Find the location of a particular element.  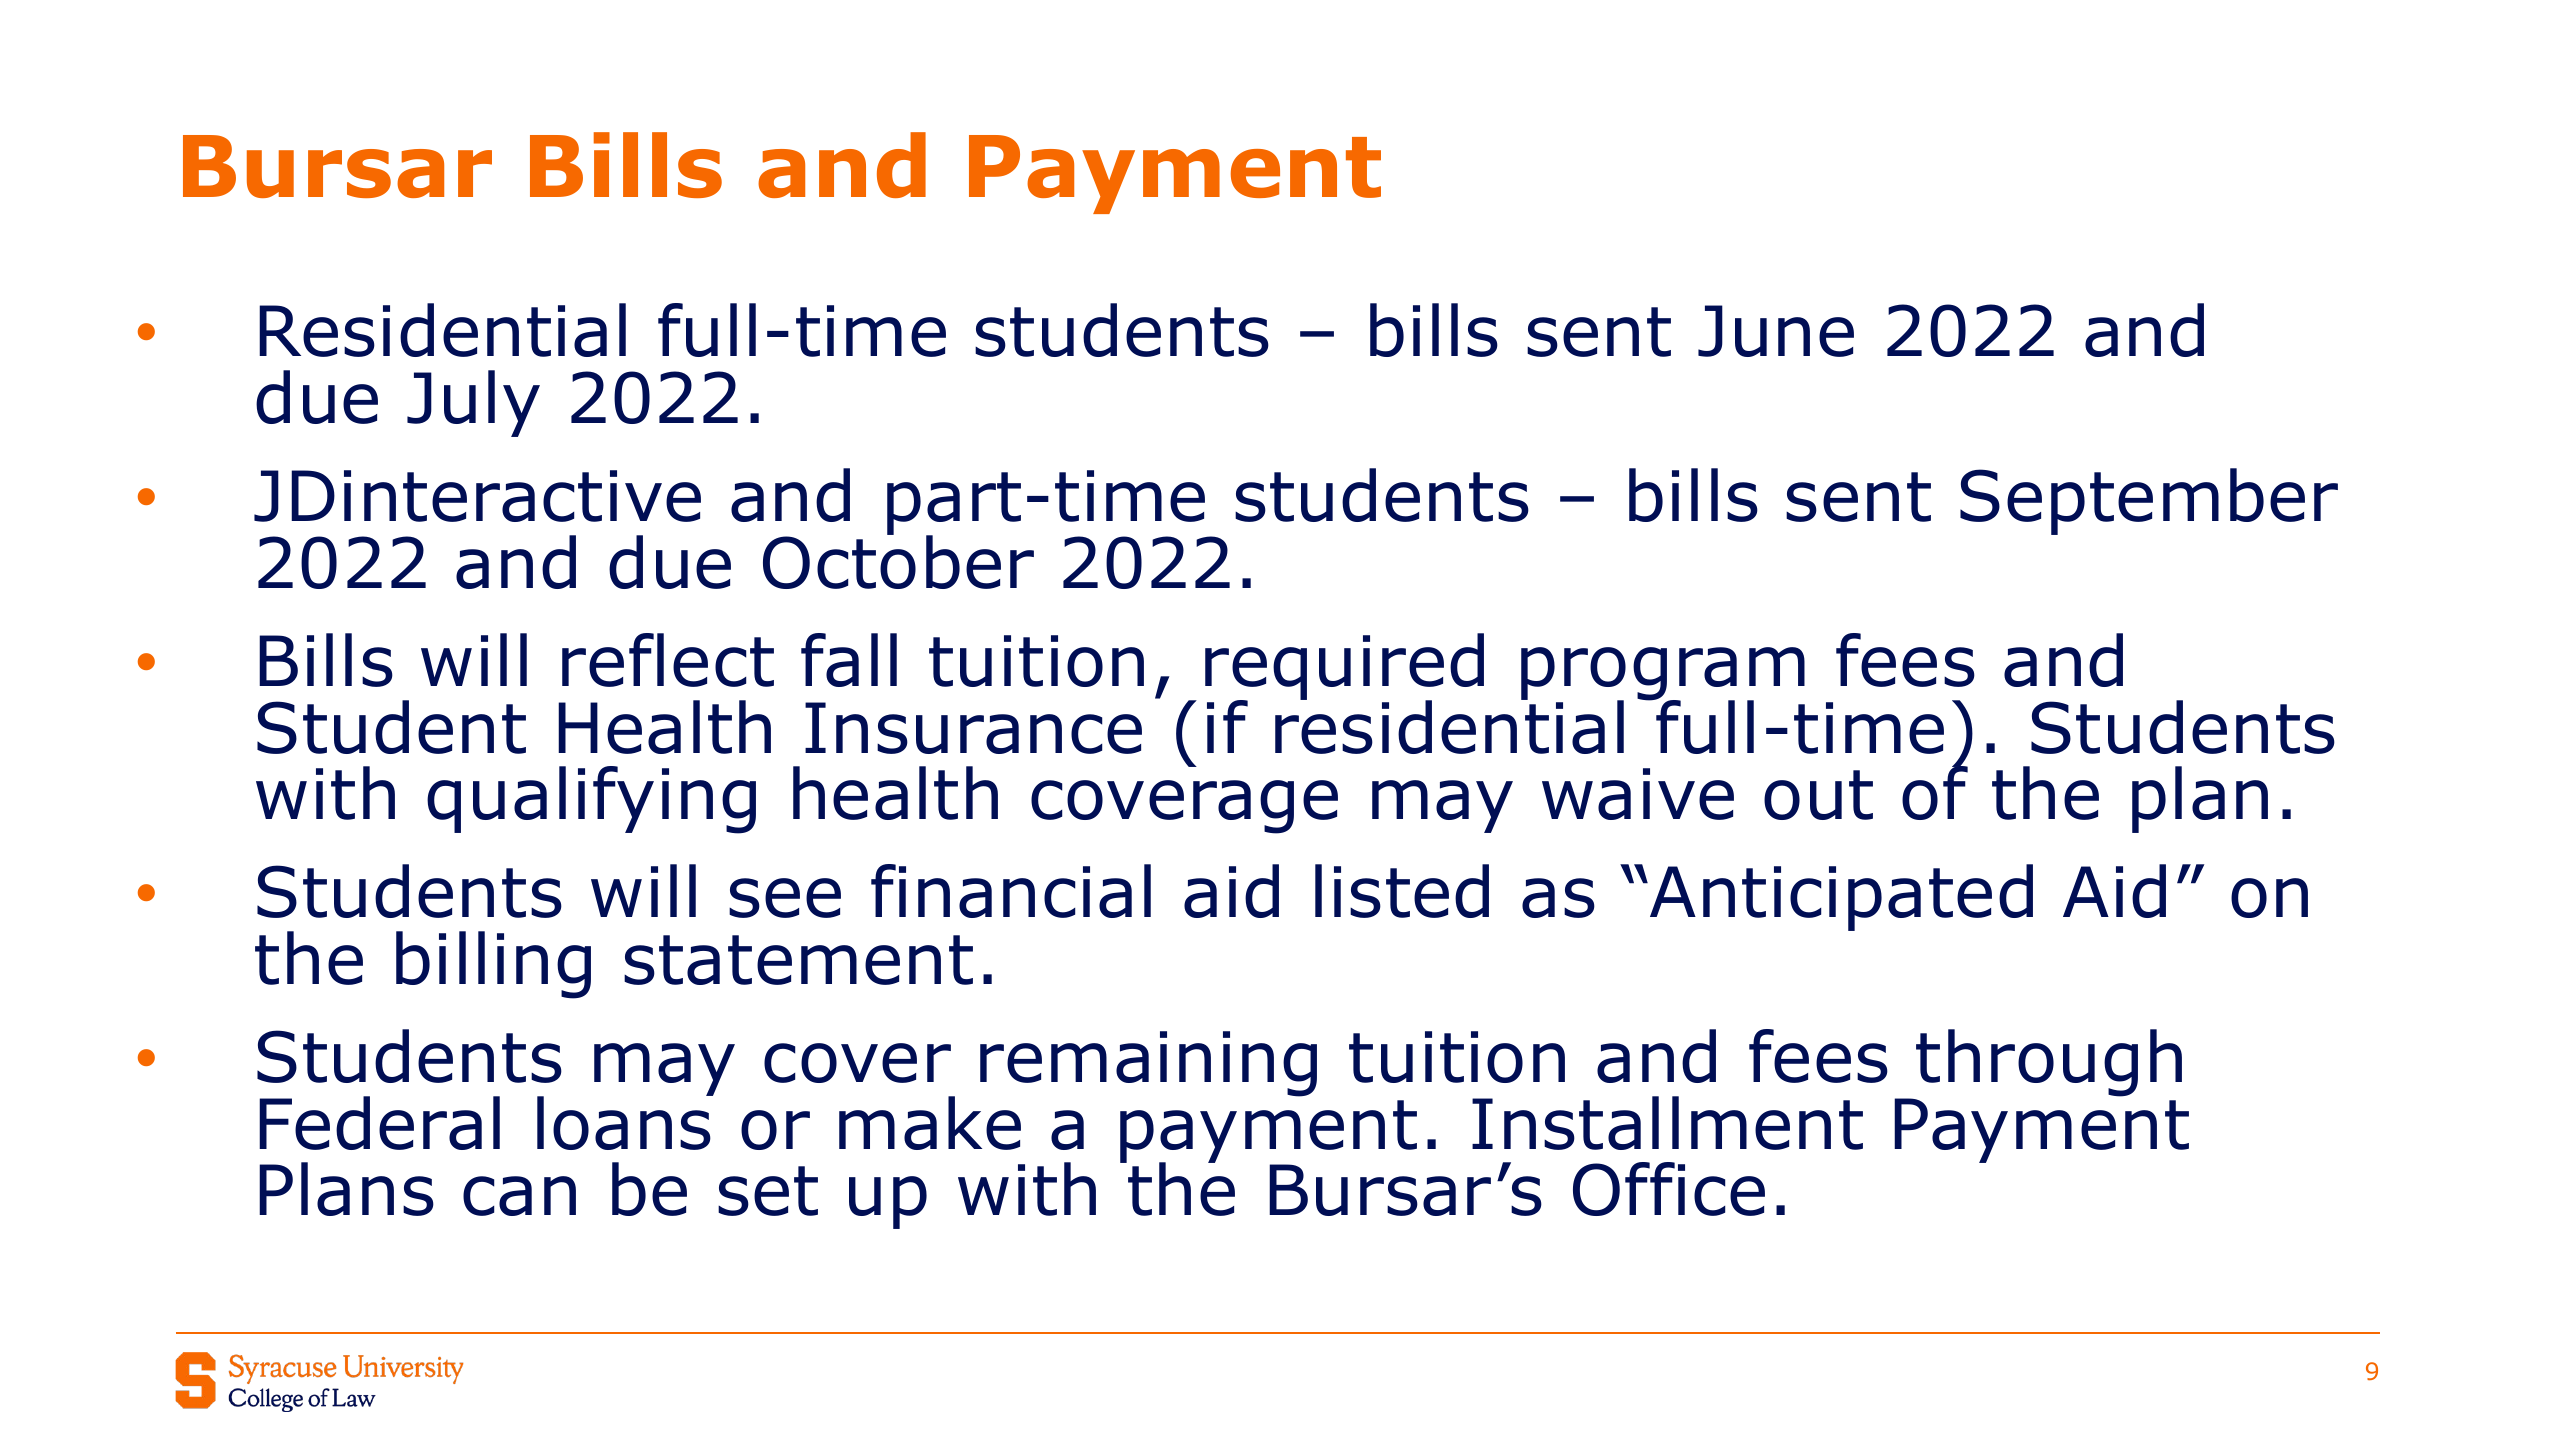

can is located at coordinates (519, 1196).
